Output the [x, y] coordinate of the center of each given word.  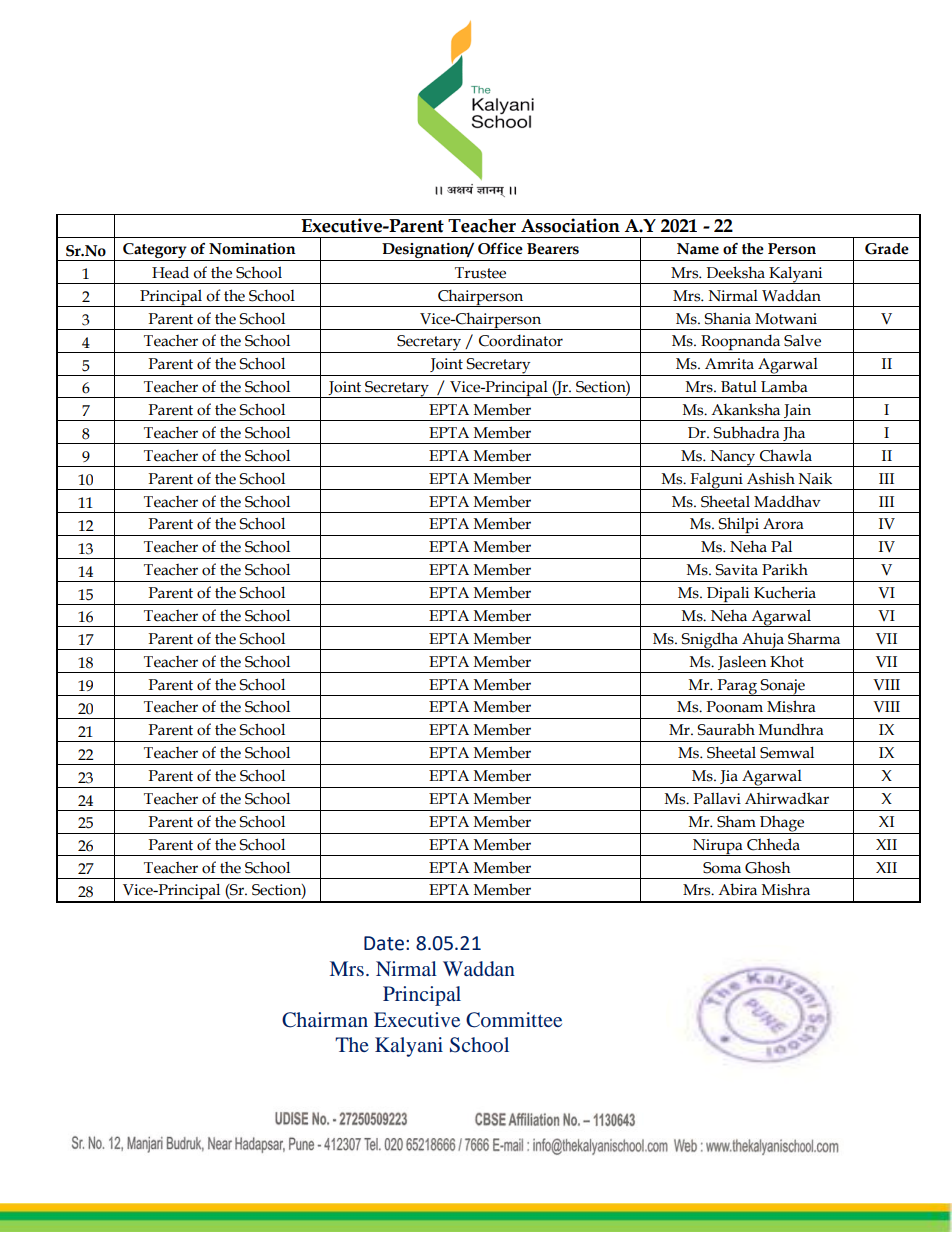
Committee [514, 1020]
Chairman [325, 1020]
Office [500, 249]
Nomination [252, 249]
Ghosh [768, 867]
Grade [887, 249]
